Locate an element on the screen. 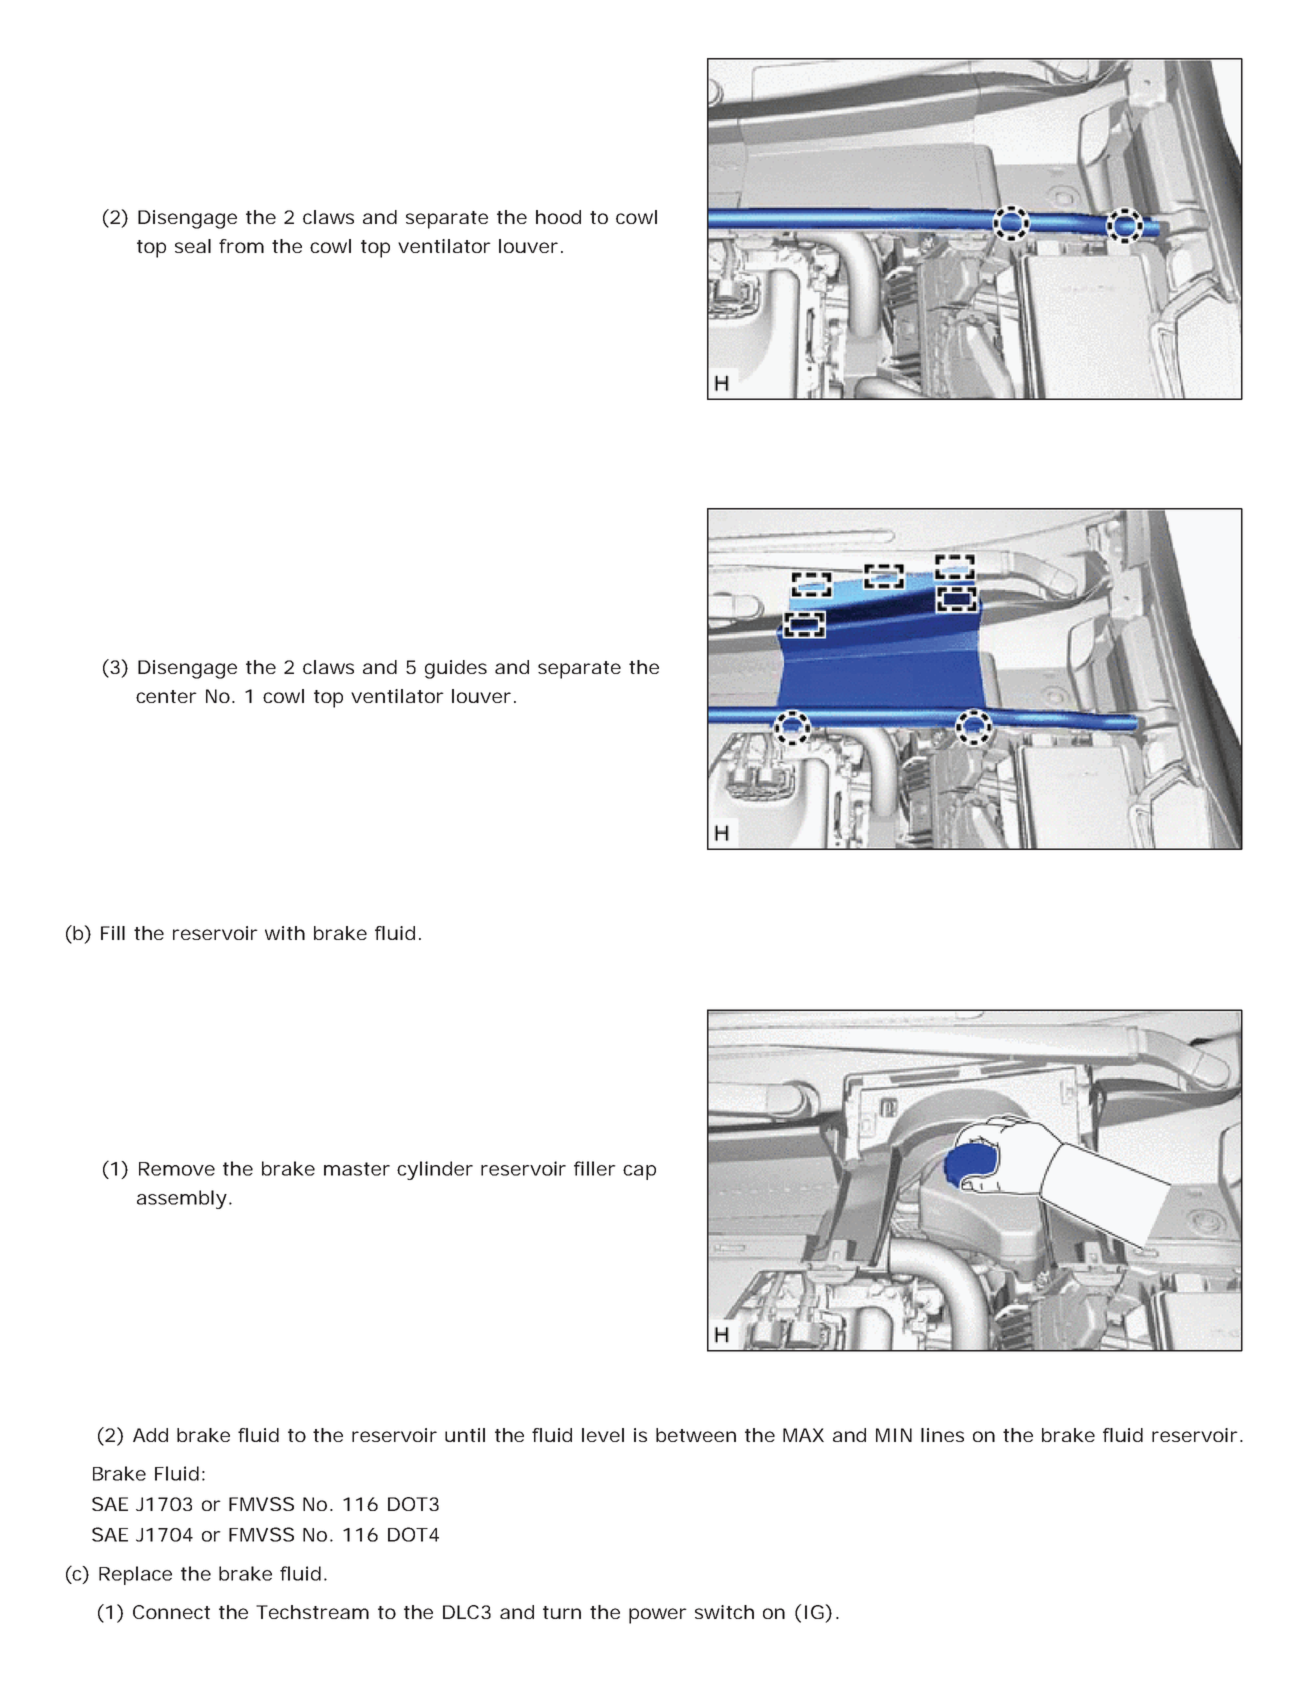  cylinder is located at coordinates (435, 1170).
